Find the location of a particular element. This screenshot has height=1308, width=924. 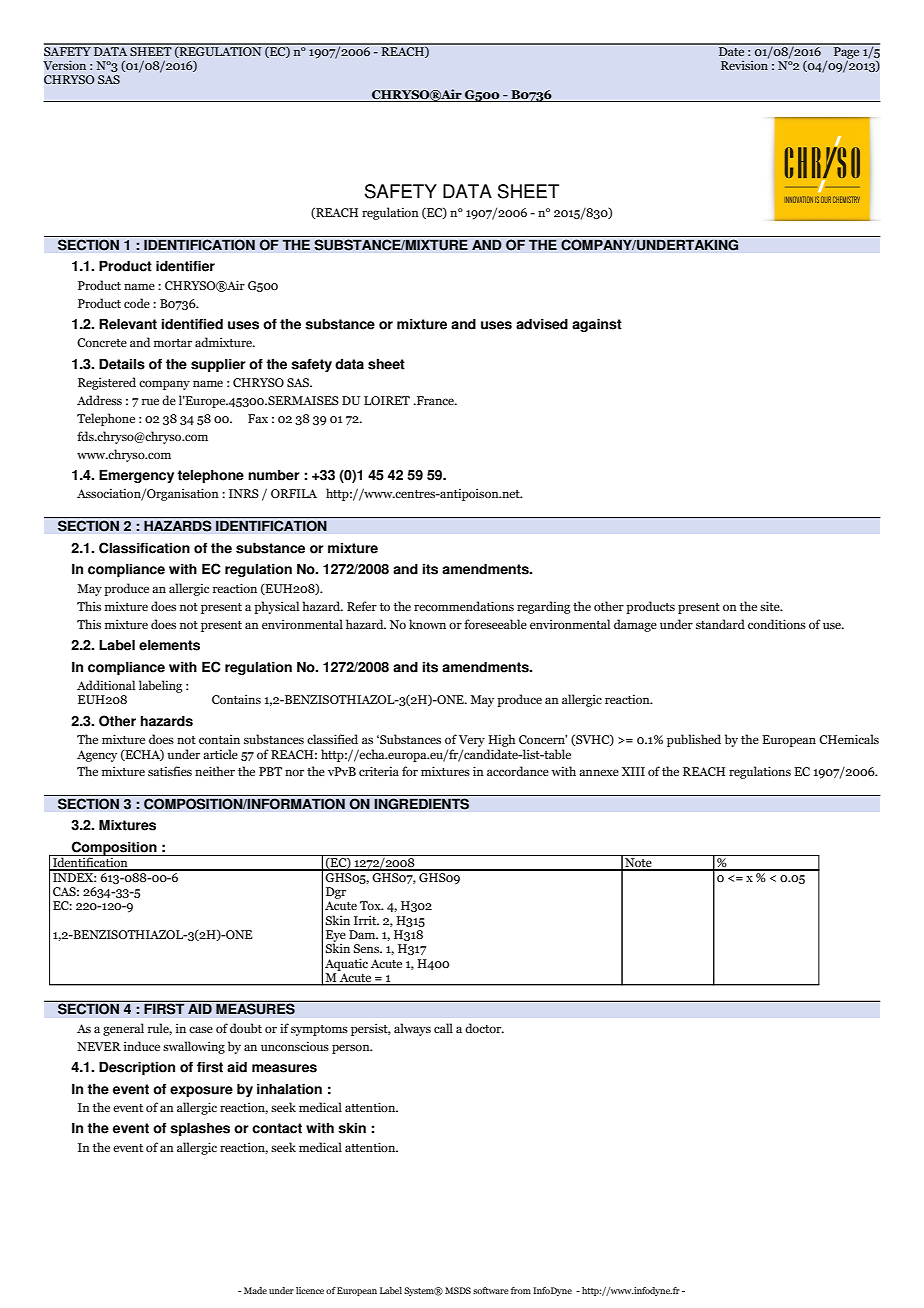

MSDS is located at coordinates (458, 1290).
